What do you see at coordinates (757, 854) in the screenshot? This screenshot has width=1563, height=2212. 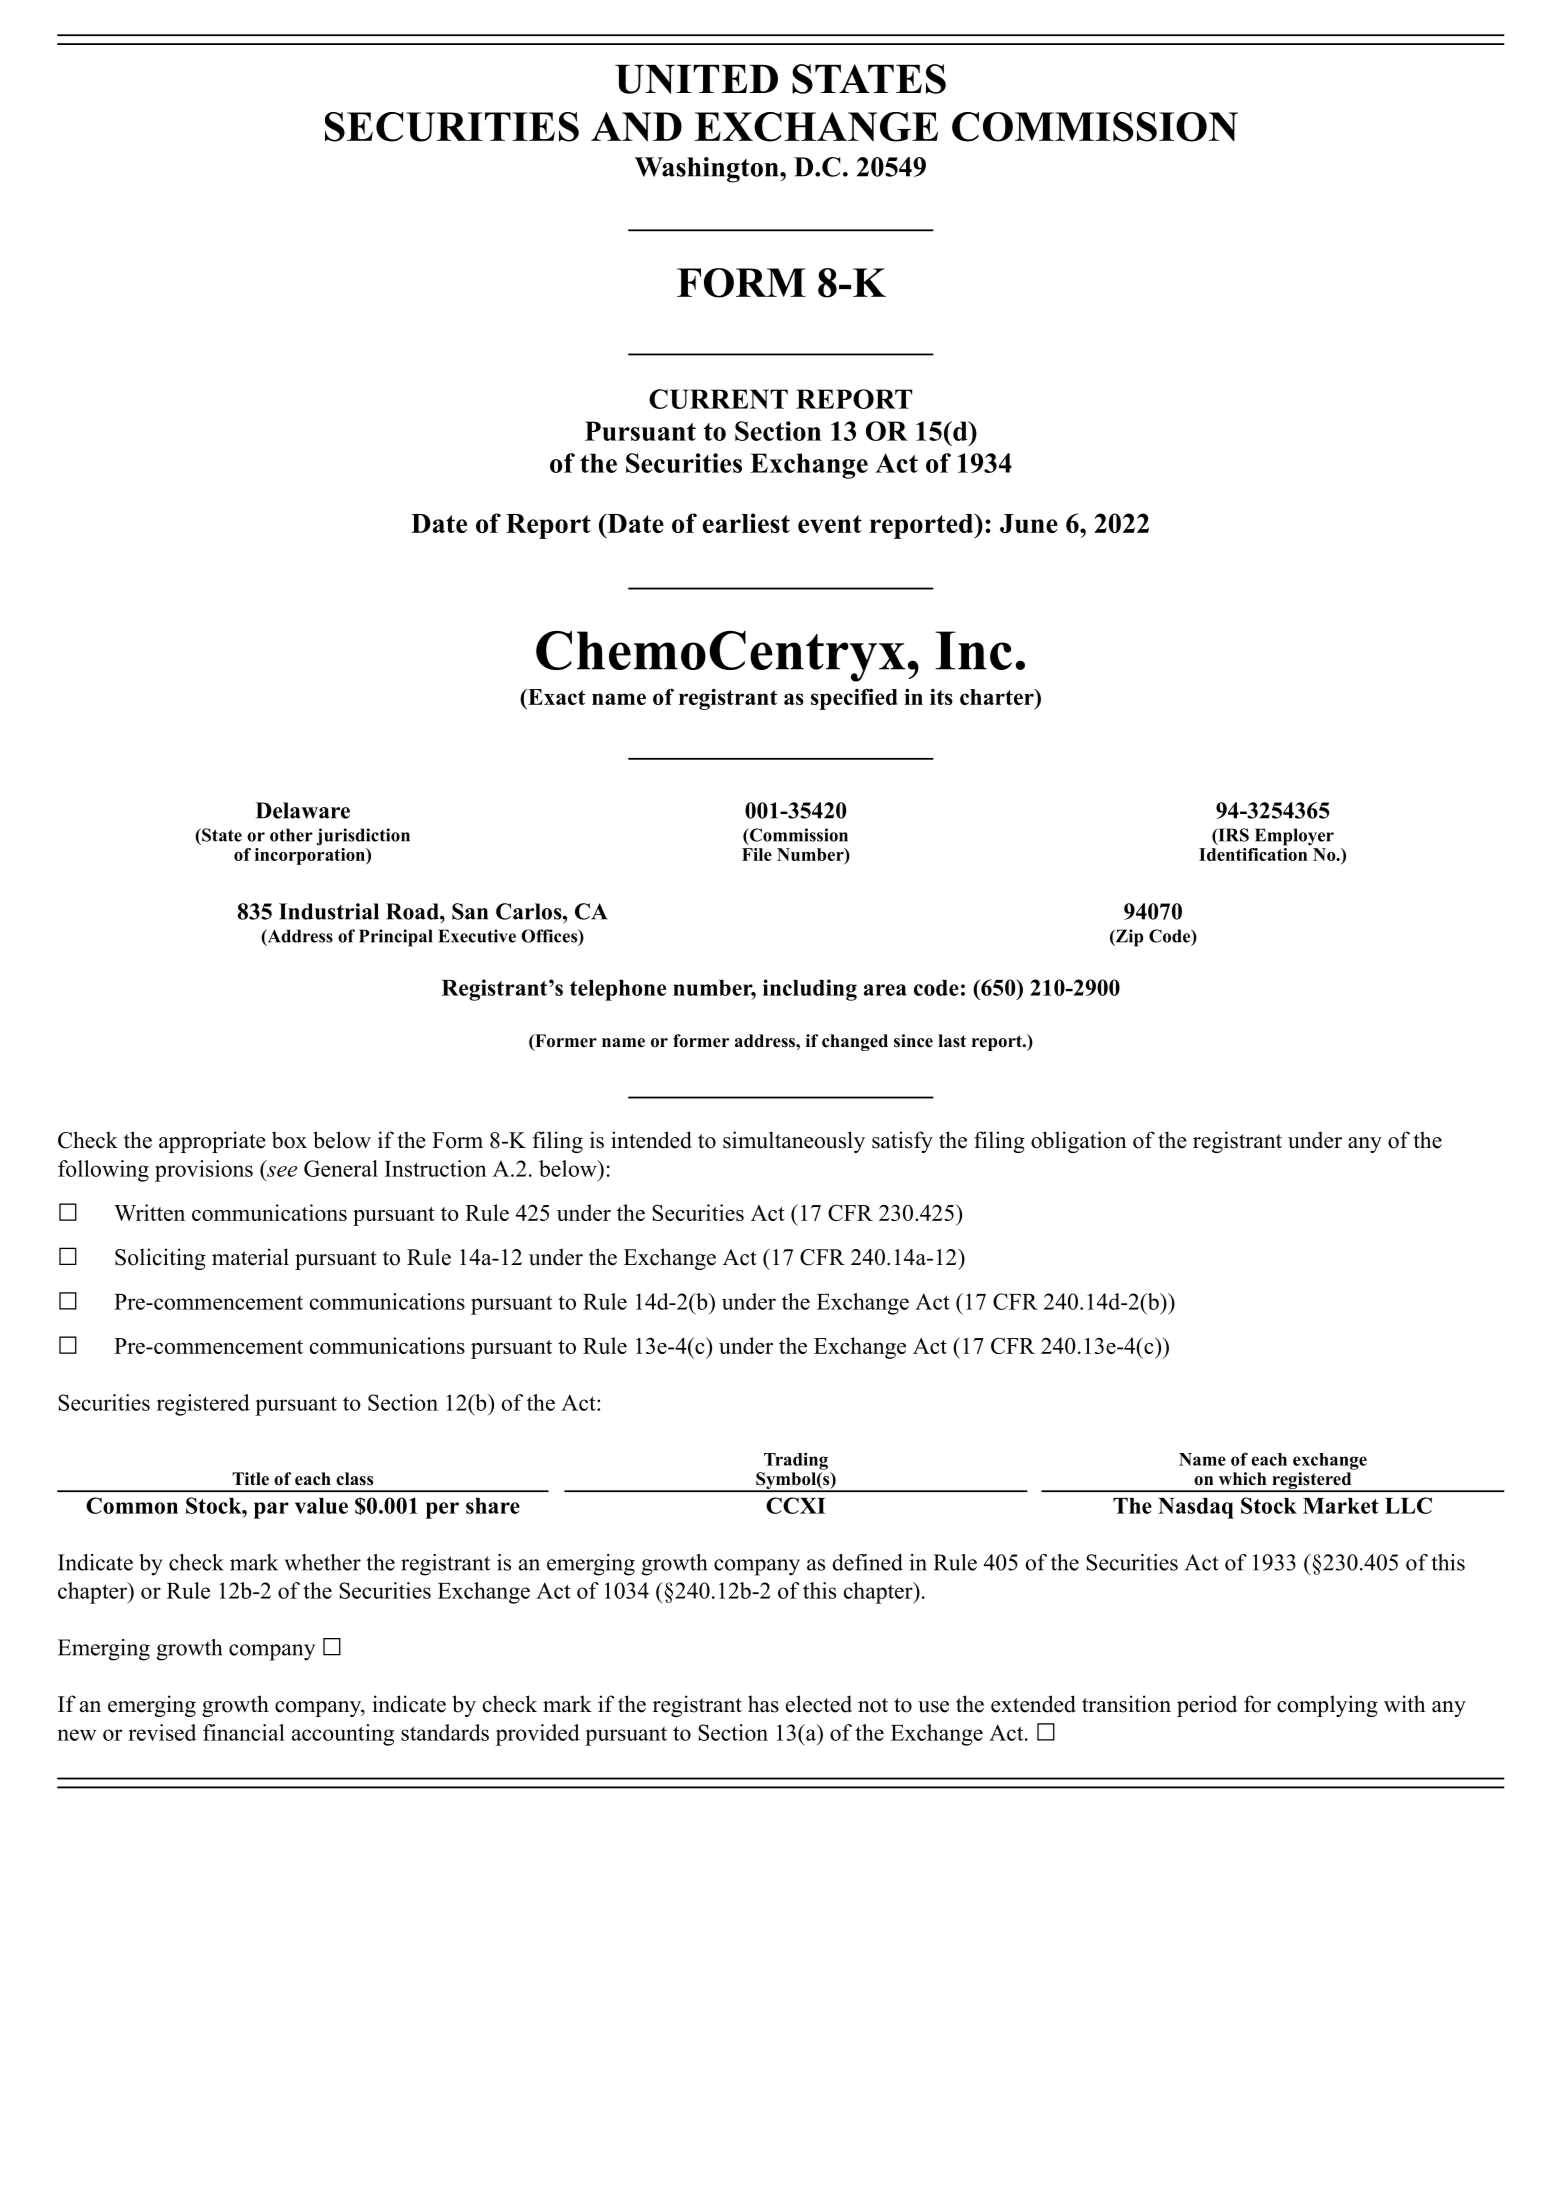 I see `File` at bounding box center [757, 854].
